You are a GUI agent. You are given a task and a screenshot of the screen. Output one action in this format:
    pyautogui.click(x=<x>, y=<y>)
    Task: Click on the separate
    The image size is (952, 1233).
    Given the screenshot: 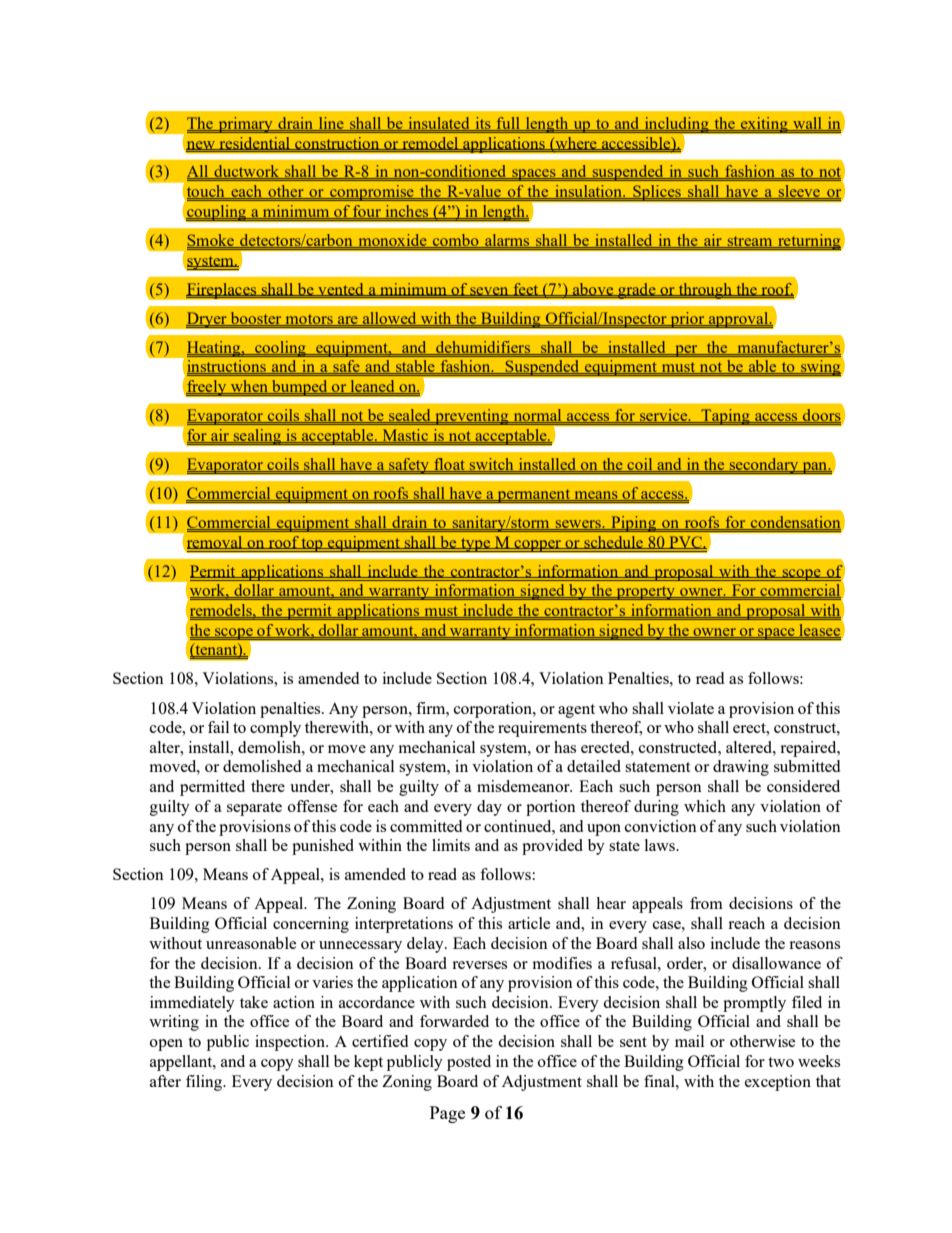 What is the action you would take?
    pyautogui.click(x=254, y=809)
